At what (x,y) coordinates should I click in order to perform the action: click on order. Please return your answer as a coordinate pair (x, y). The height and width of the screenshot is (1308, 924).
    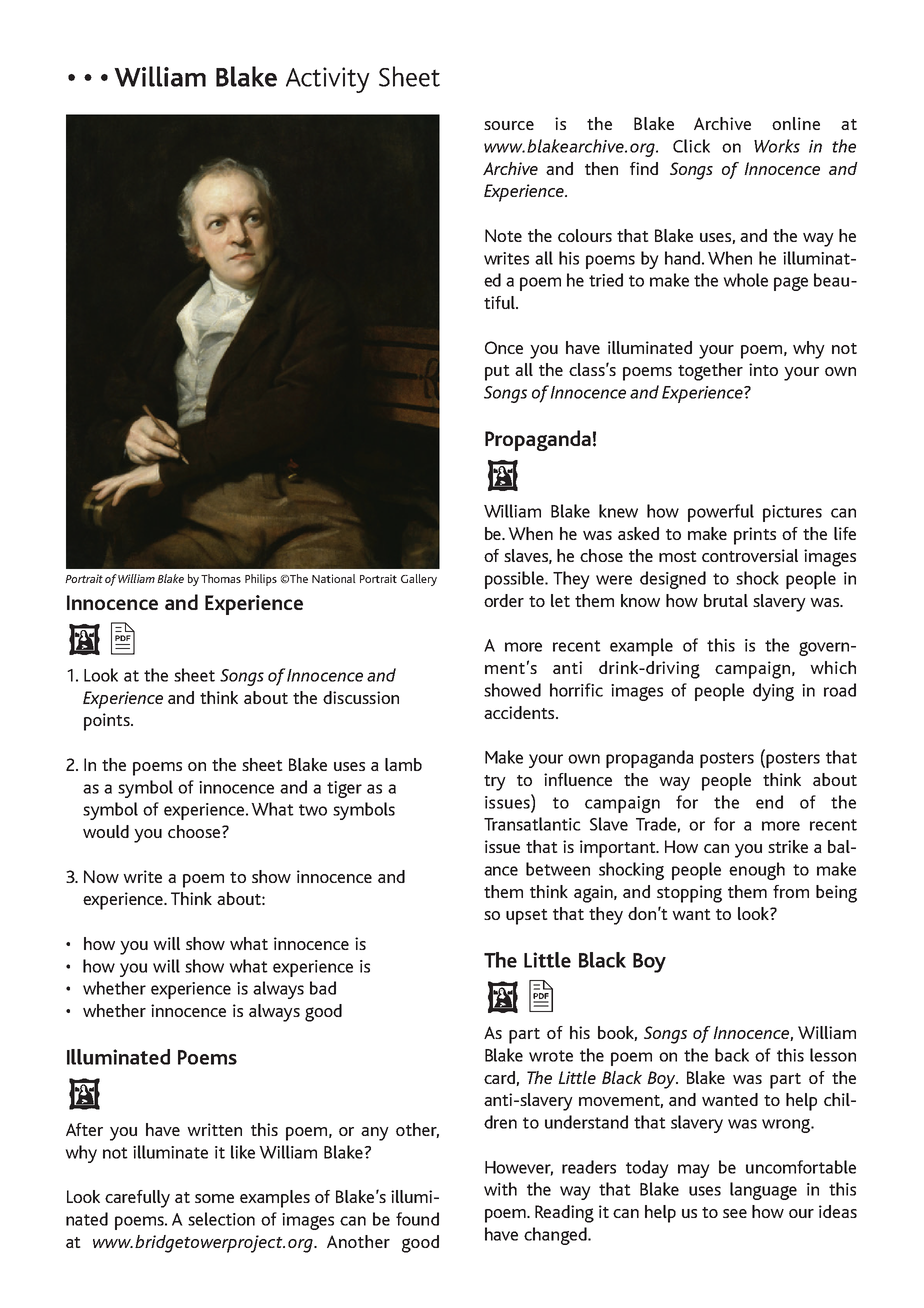
    Looking at the image, I should click on (504, 600).
